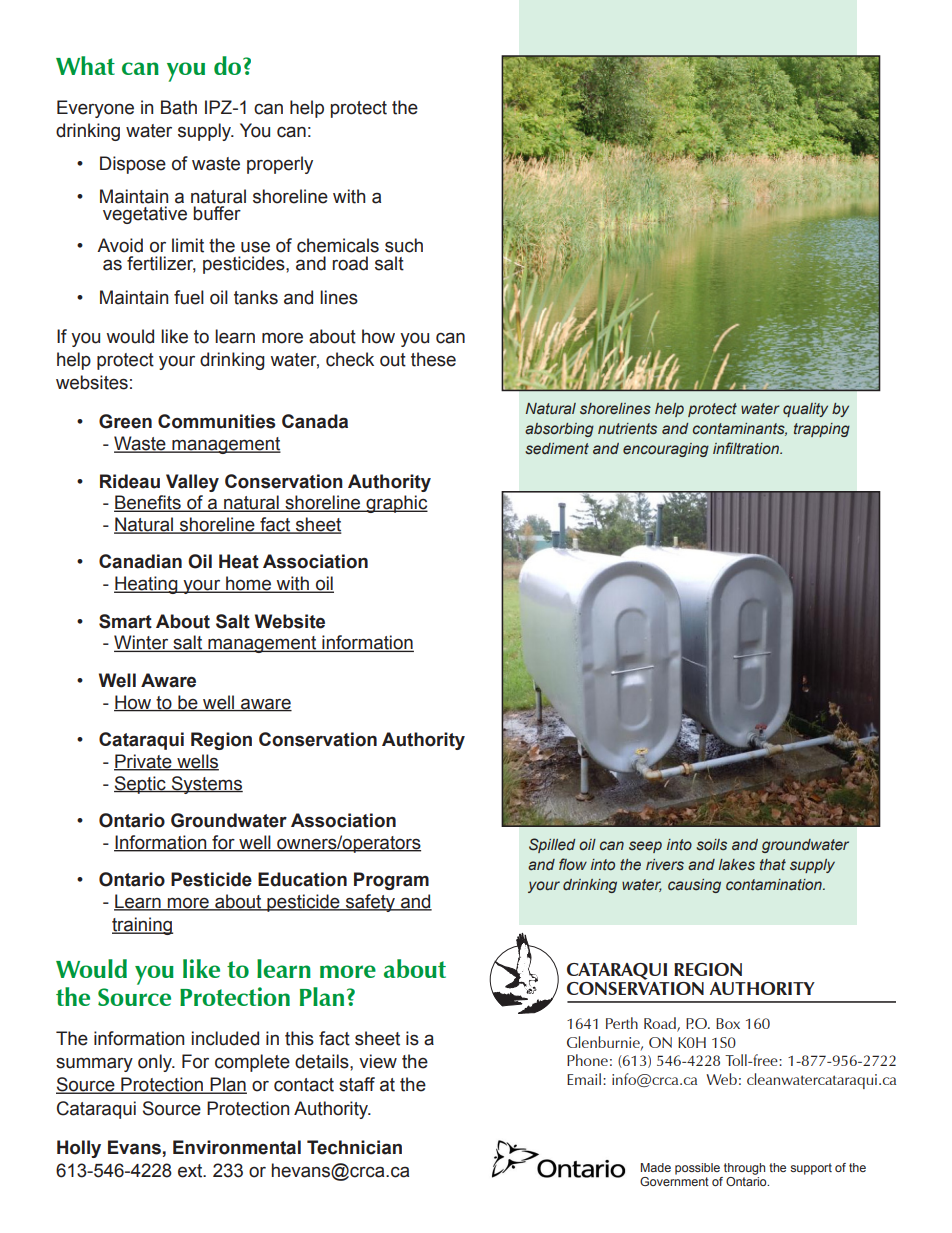 This page has width=952, height=1233. I want to click on Valley, so click(192, 483).
